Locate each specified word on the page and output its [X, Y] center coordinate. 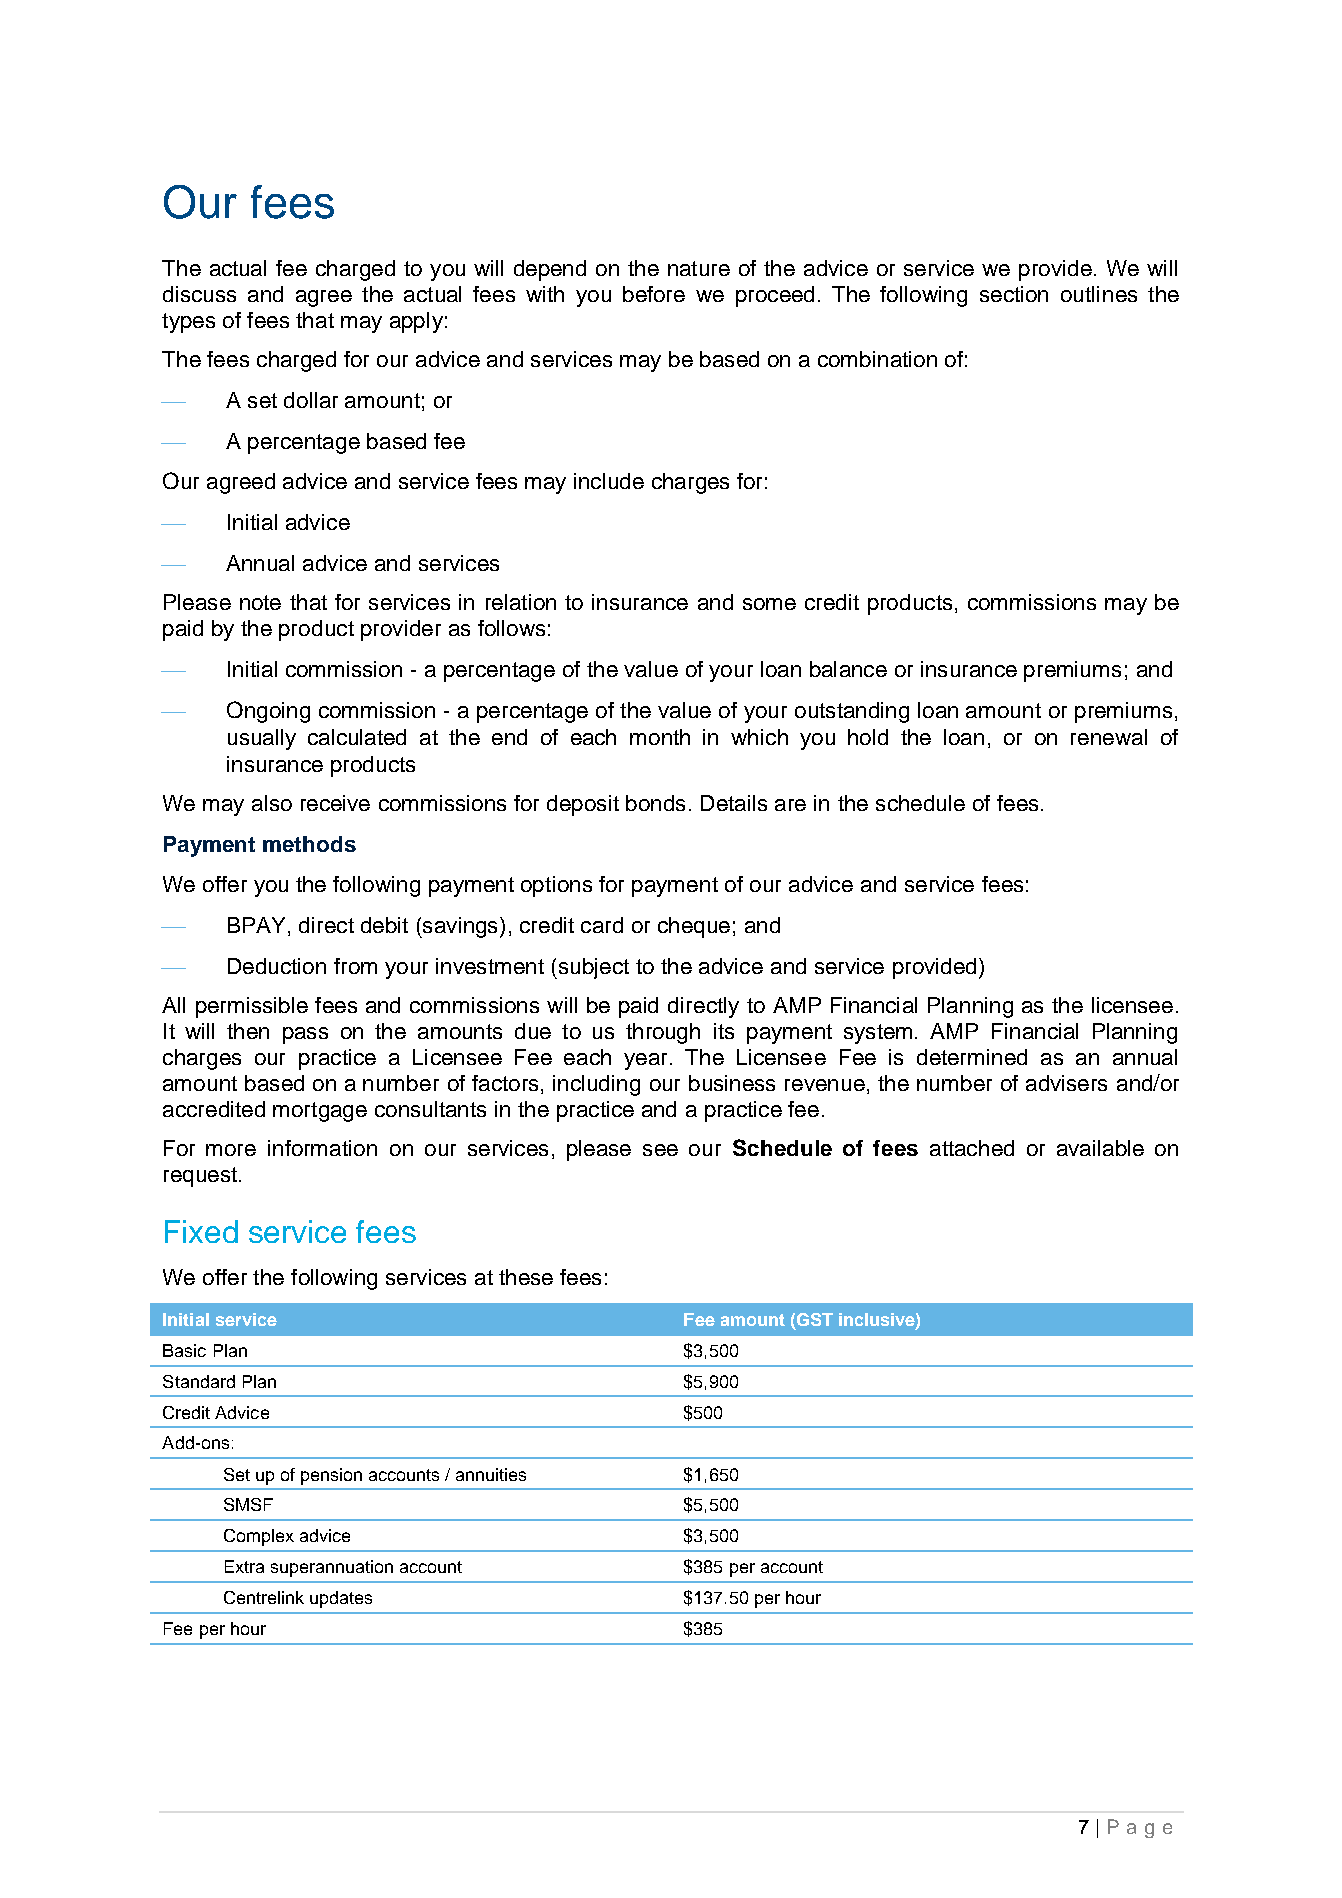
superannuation [332, 1568]
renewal [1109, 737]
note [260, 602]
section [1014, 294]
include [609, 481]
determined [972, 1057]
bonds [655, 803]
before [654, 294]
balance [848, 669]
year [645, 1061]
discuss [199, 294]
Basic [184, 1350]
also [272, 803]
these [526, 1277]
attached [972, 1148]
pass [305, 1035]
